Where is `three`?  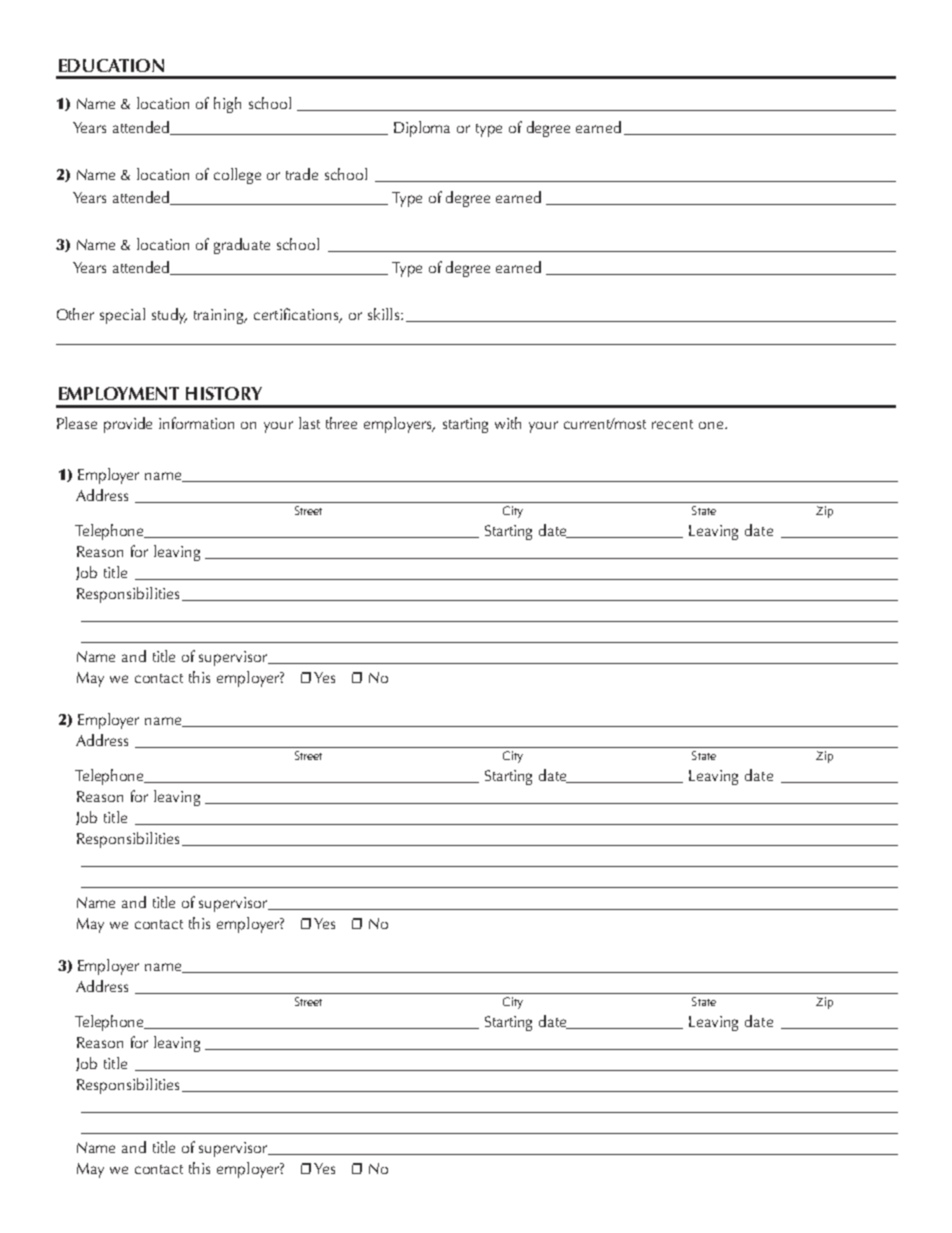 three is located at coordinates (341, 423).
